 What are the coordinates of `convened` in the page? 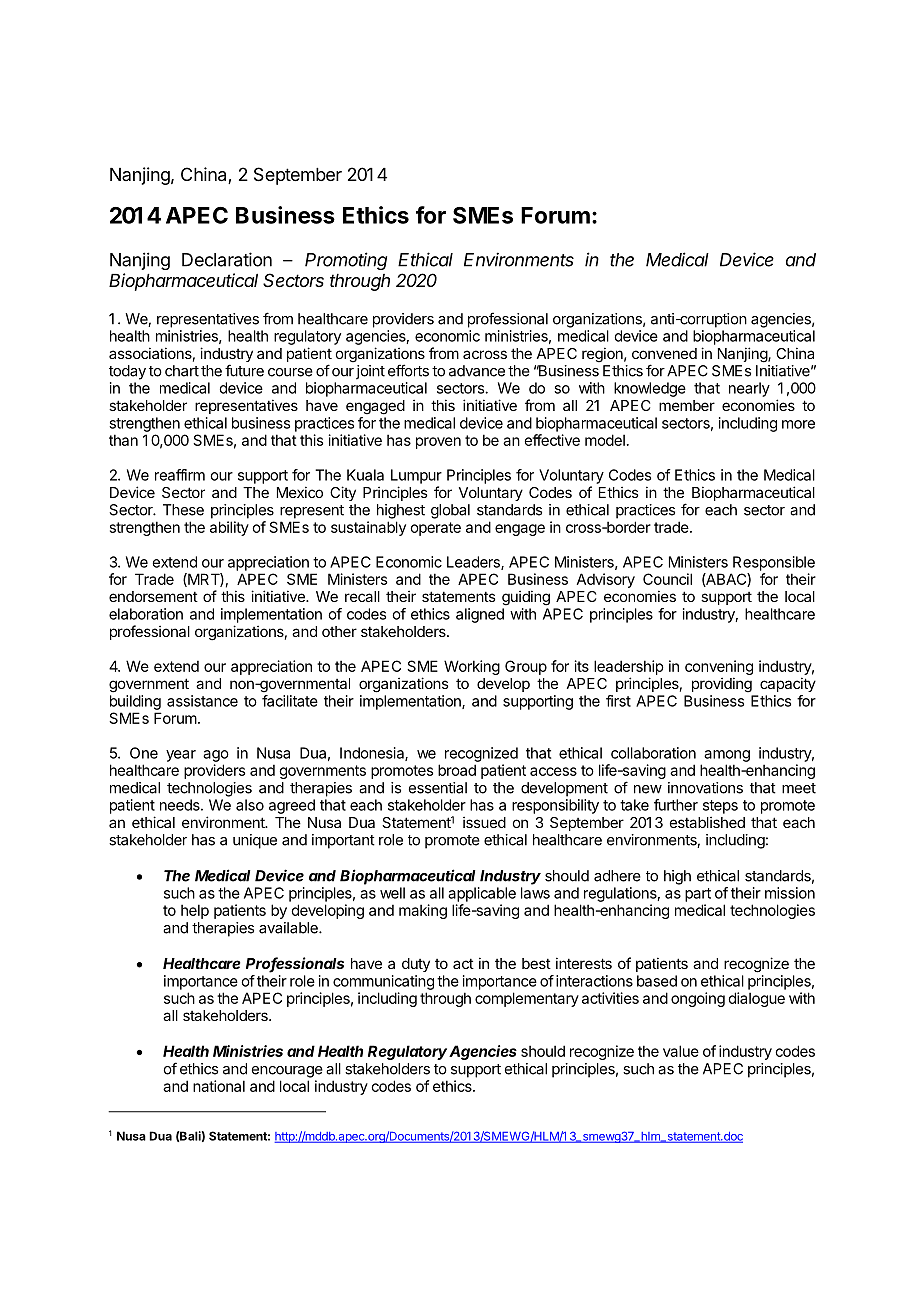 It's located at (664, 353).
